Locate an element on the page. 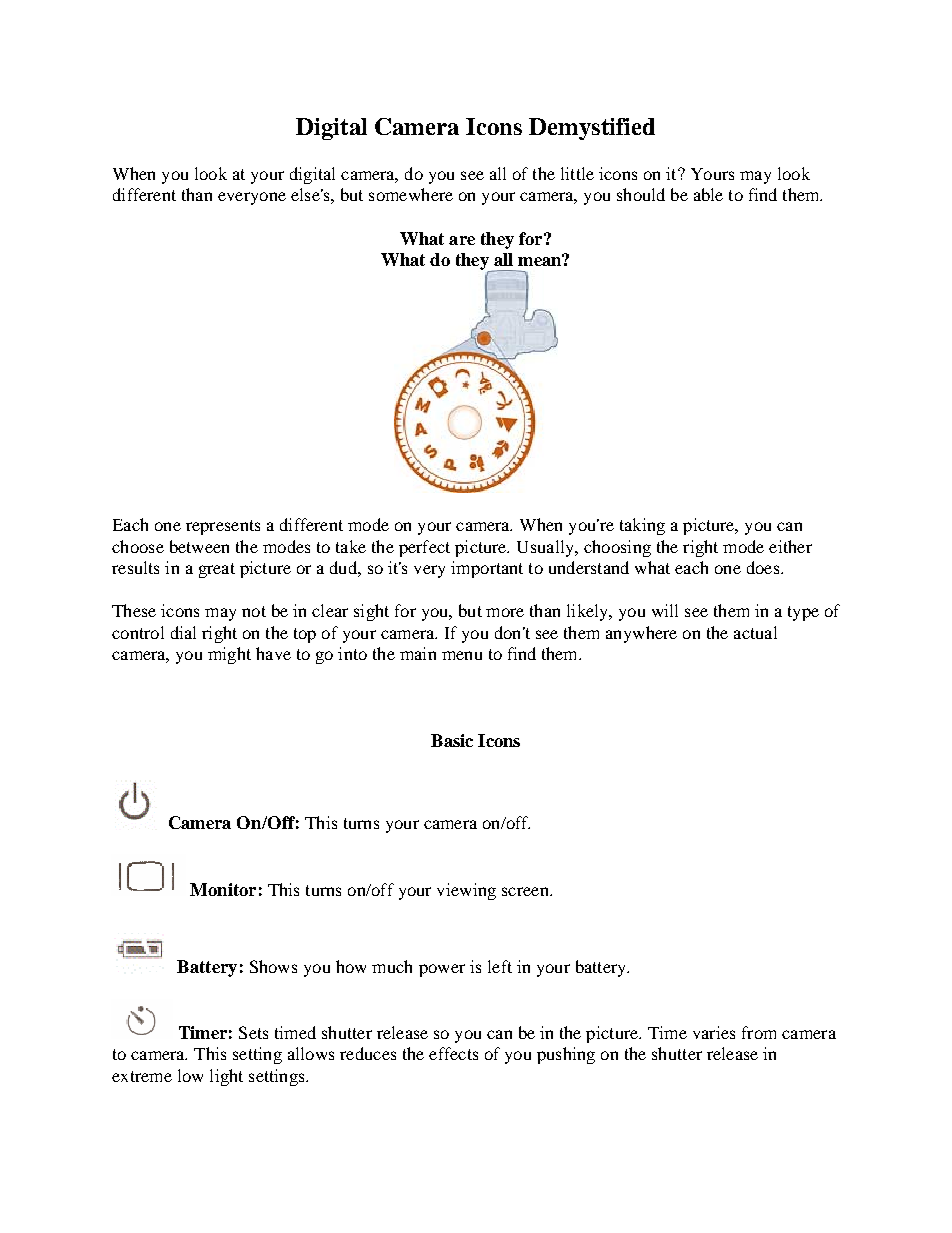 The width and height of the page is (952, 1233). able is located at coordinates (708, 194).
